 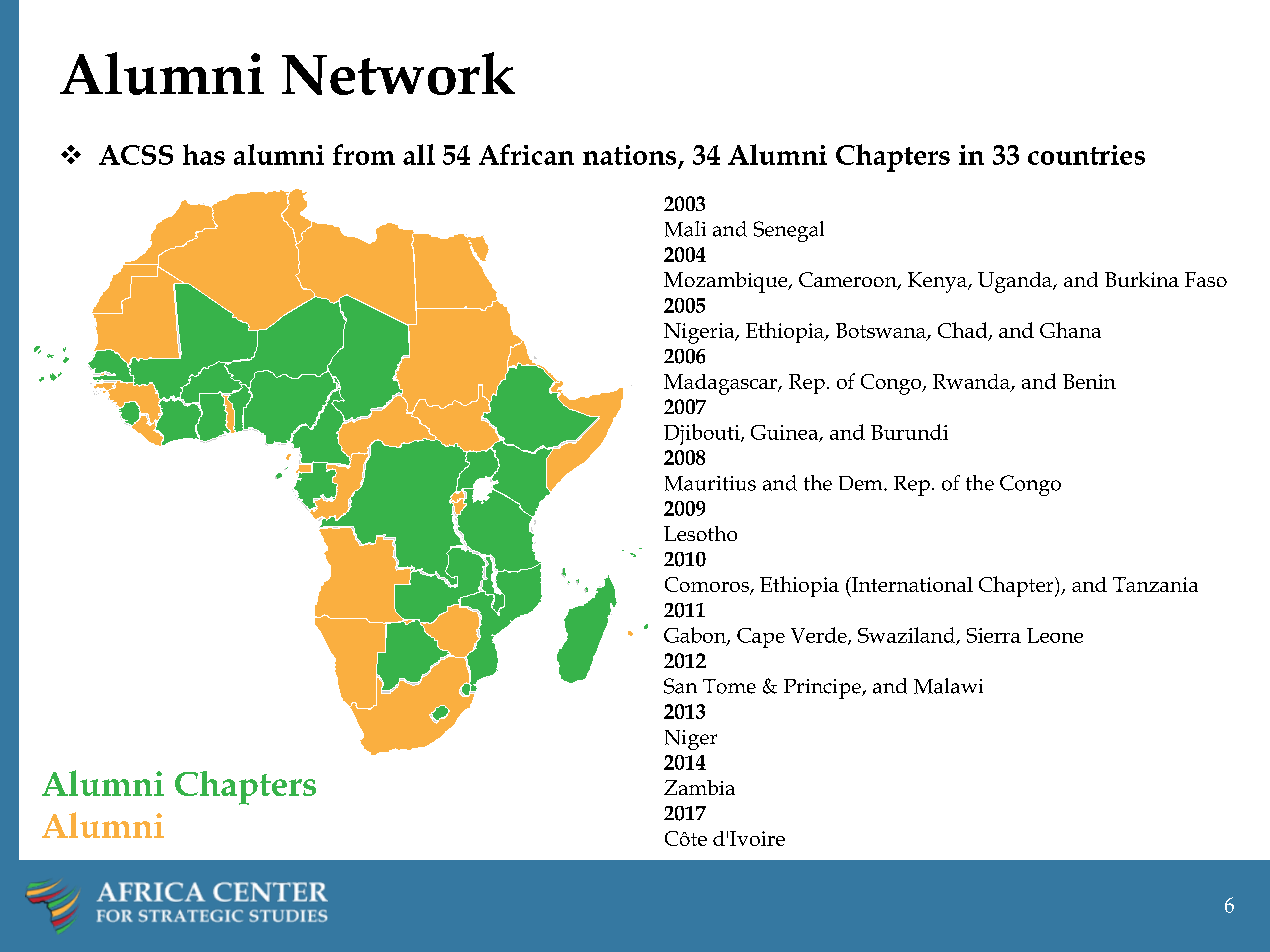 I want to click on Djibouti, so click(x=703, y=434).
